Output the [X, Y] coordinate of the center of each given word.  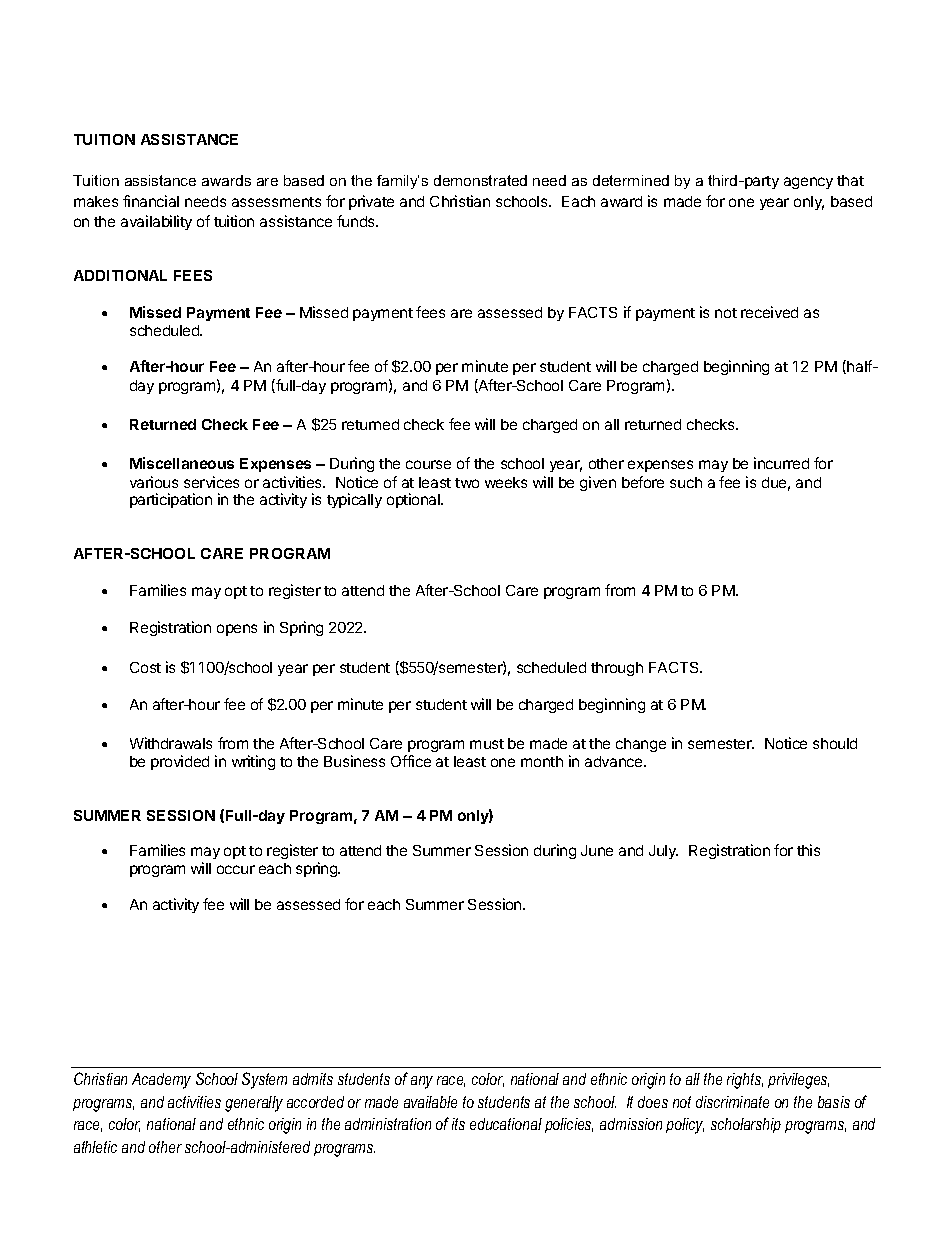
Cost [145, 667]
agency [808, 183]
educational [506, 1124]
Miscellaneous [182, 463]
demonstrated [480, 180]
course [428, 464]
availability [156, 222]
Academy [161, 1081]
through [617, 669]
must [487, 744]
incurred [781, 463]
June [597, 850]
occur [236, 869]
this [808, 850]
